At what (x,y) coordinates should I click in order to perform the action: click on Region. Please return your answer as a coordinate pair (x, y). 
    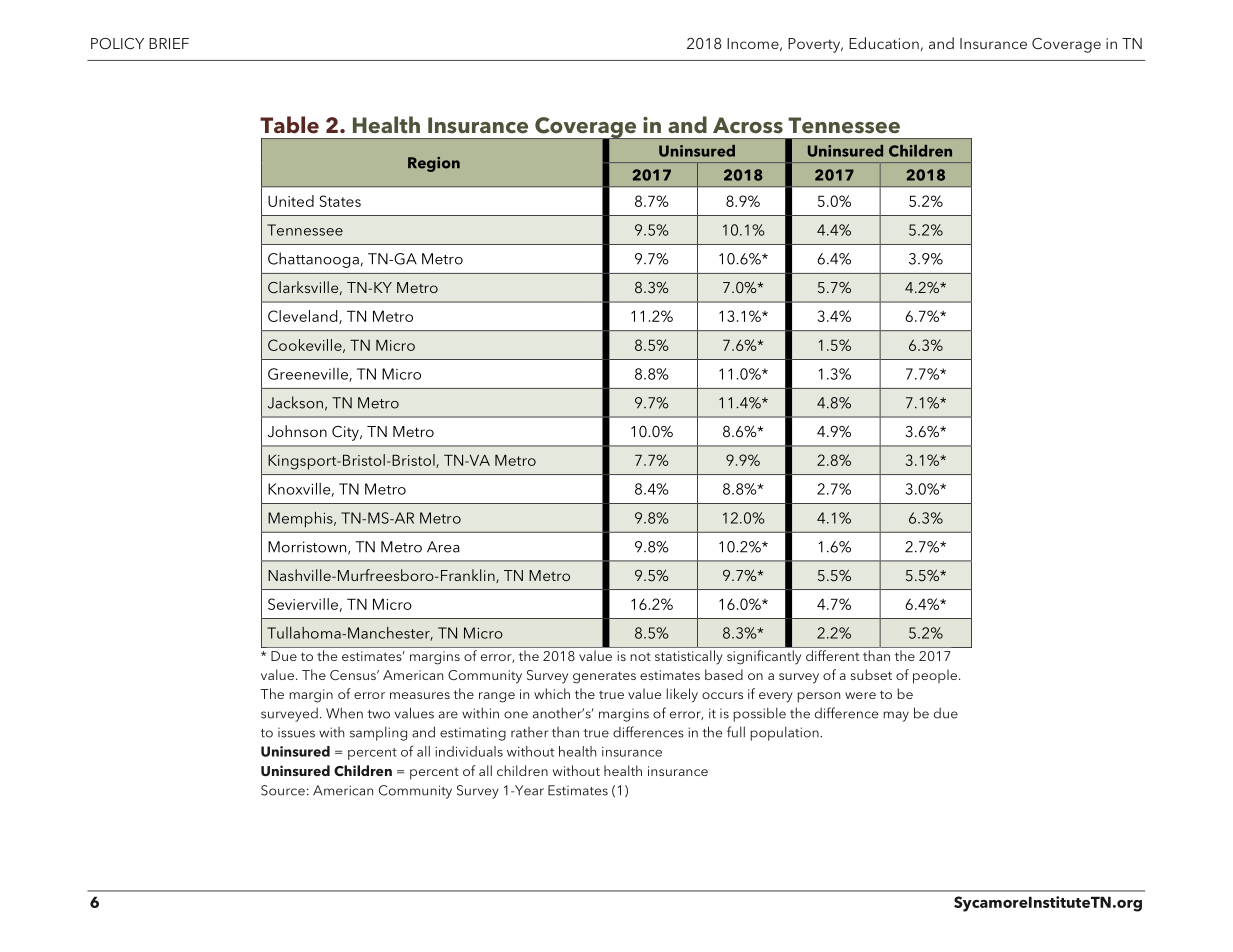
    Looking at the image, I should click on (434, 164).
